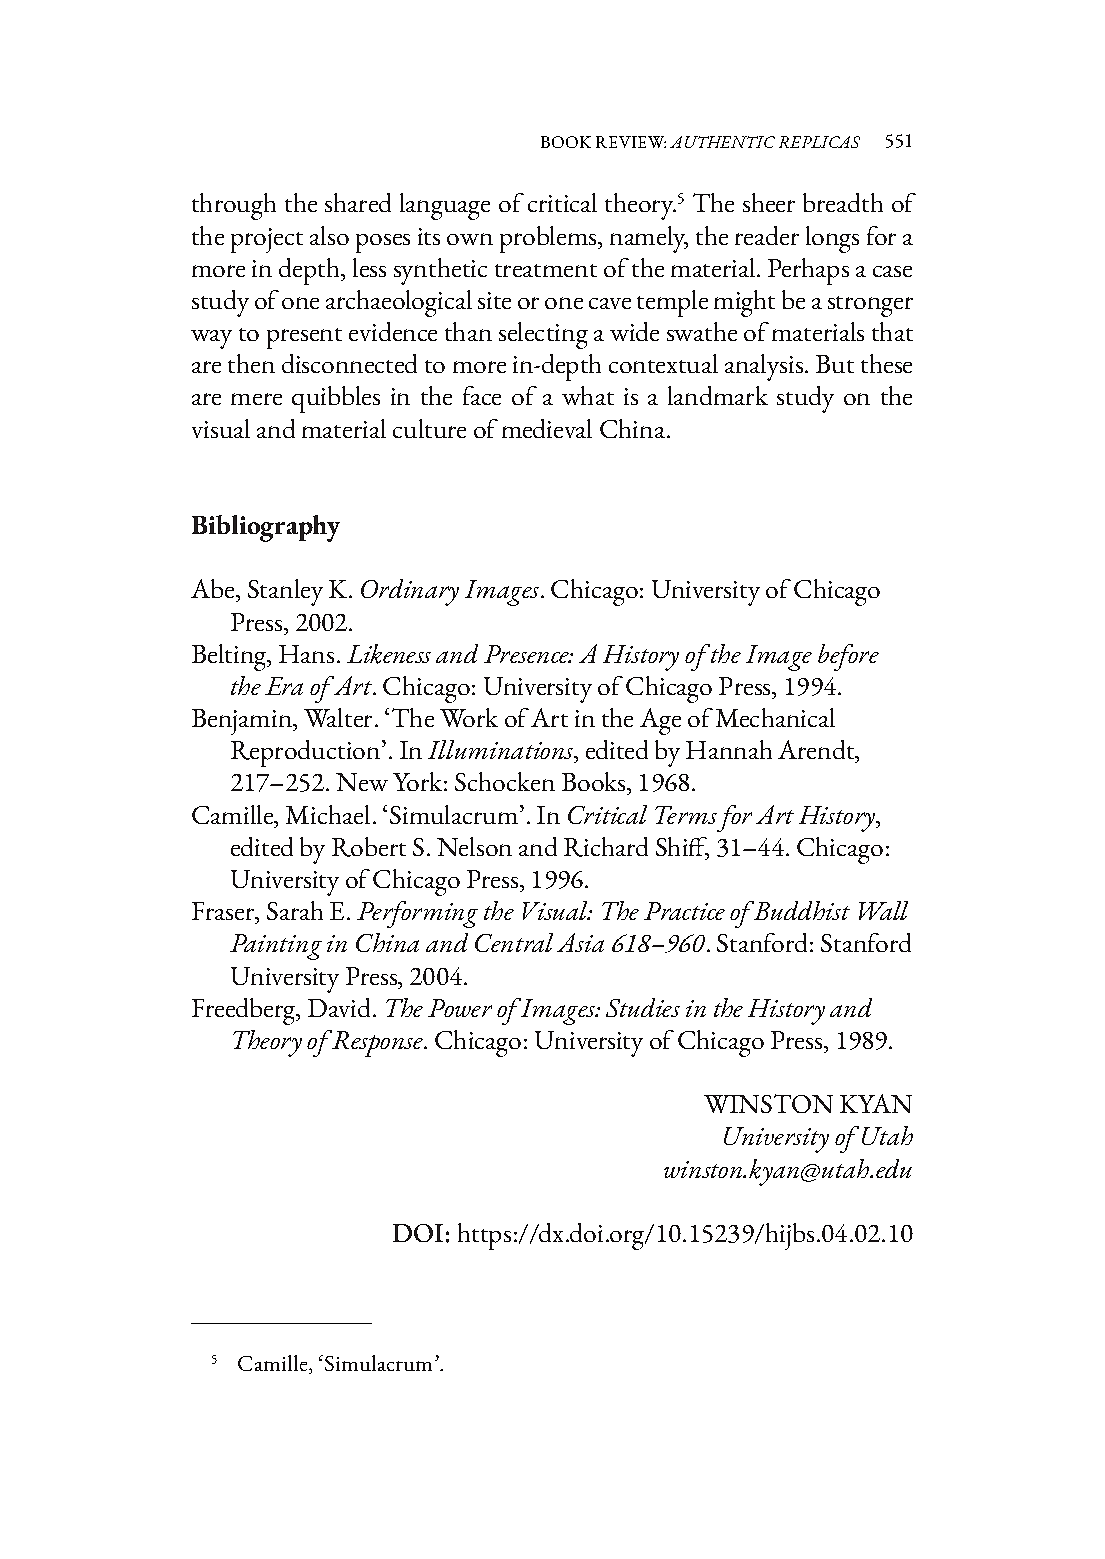 This document has width=1105, height=1559. What do you see at coordinates (234, 206) in the document?
I see `through` at bounding box center [234, 206].
